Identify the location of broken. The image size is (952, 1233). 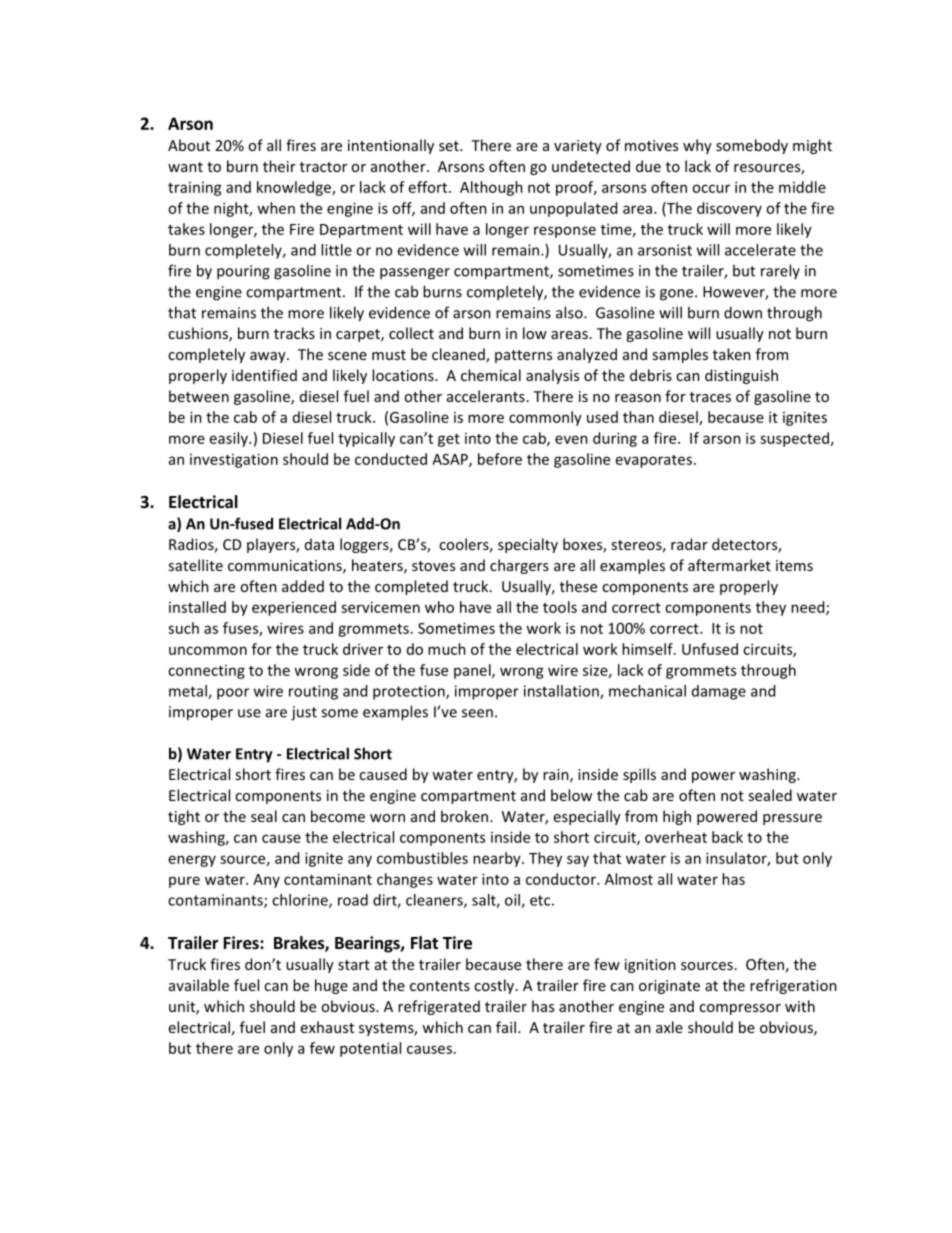
(466, 816).
